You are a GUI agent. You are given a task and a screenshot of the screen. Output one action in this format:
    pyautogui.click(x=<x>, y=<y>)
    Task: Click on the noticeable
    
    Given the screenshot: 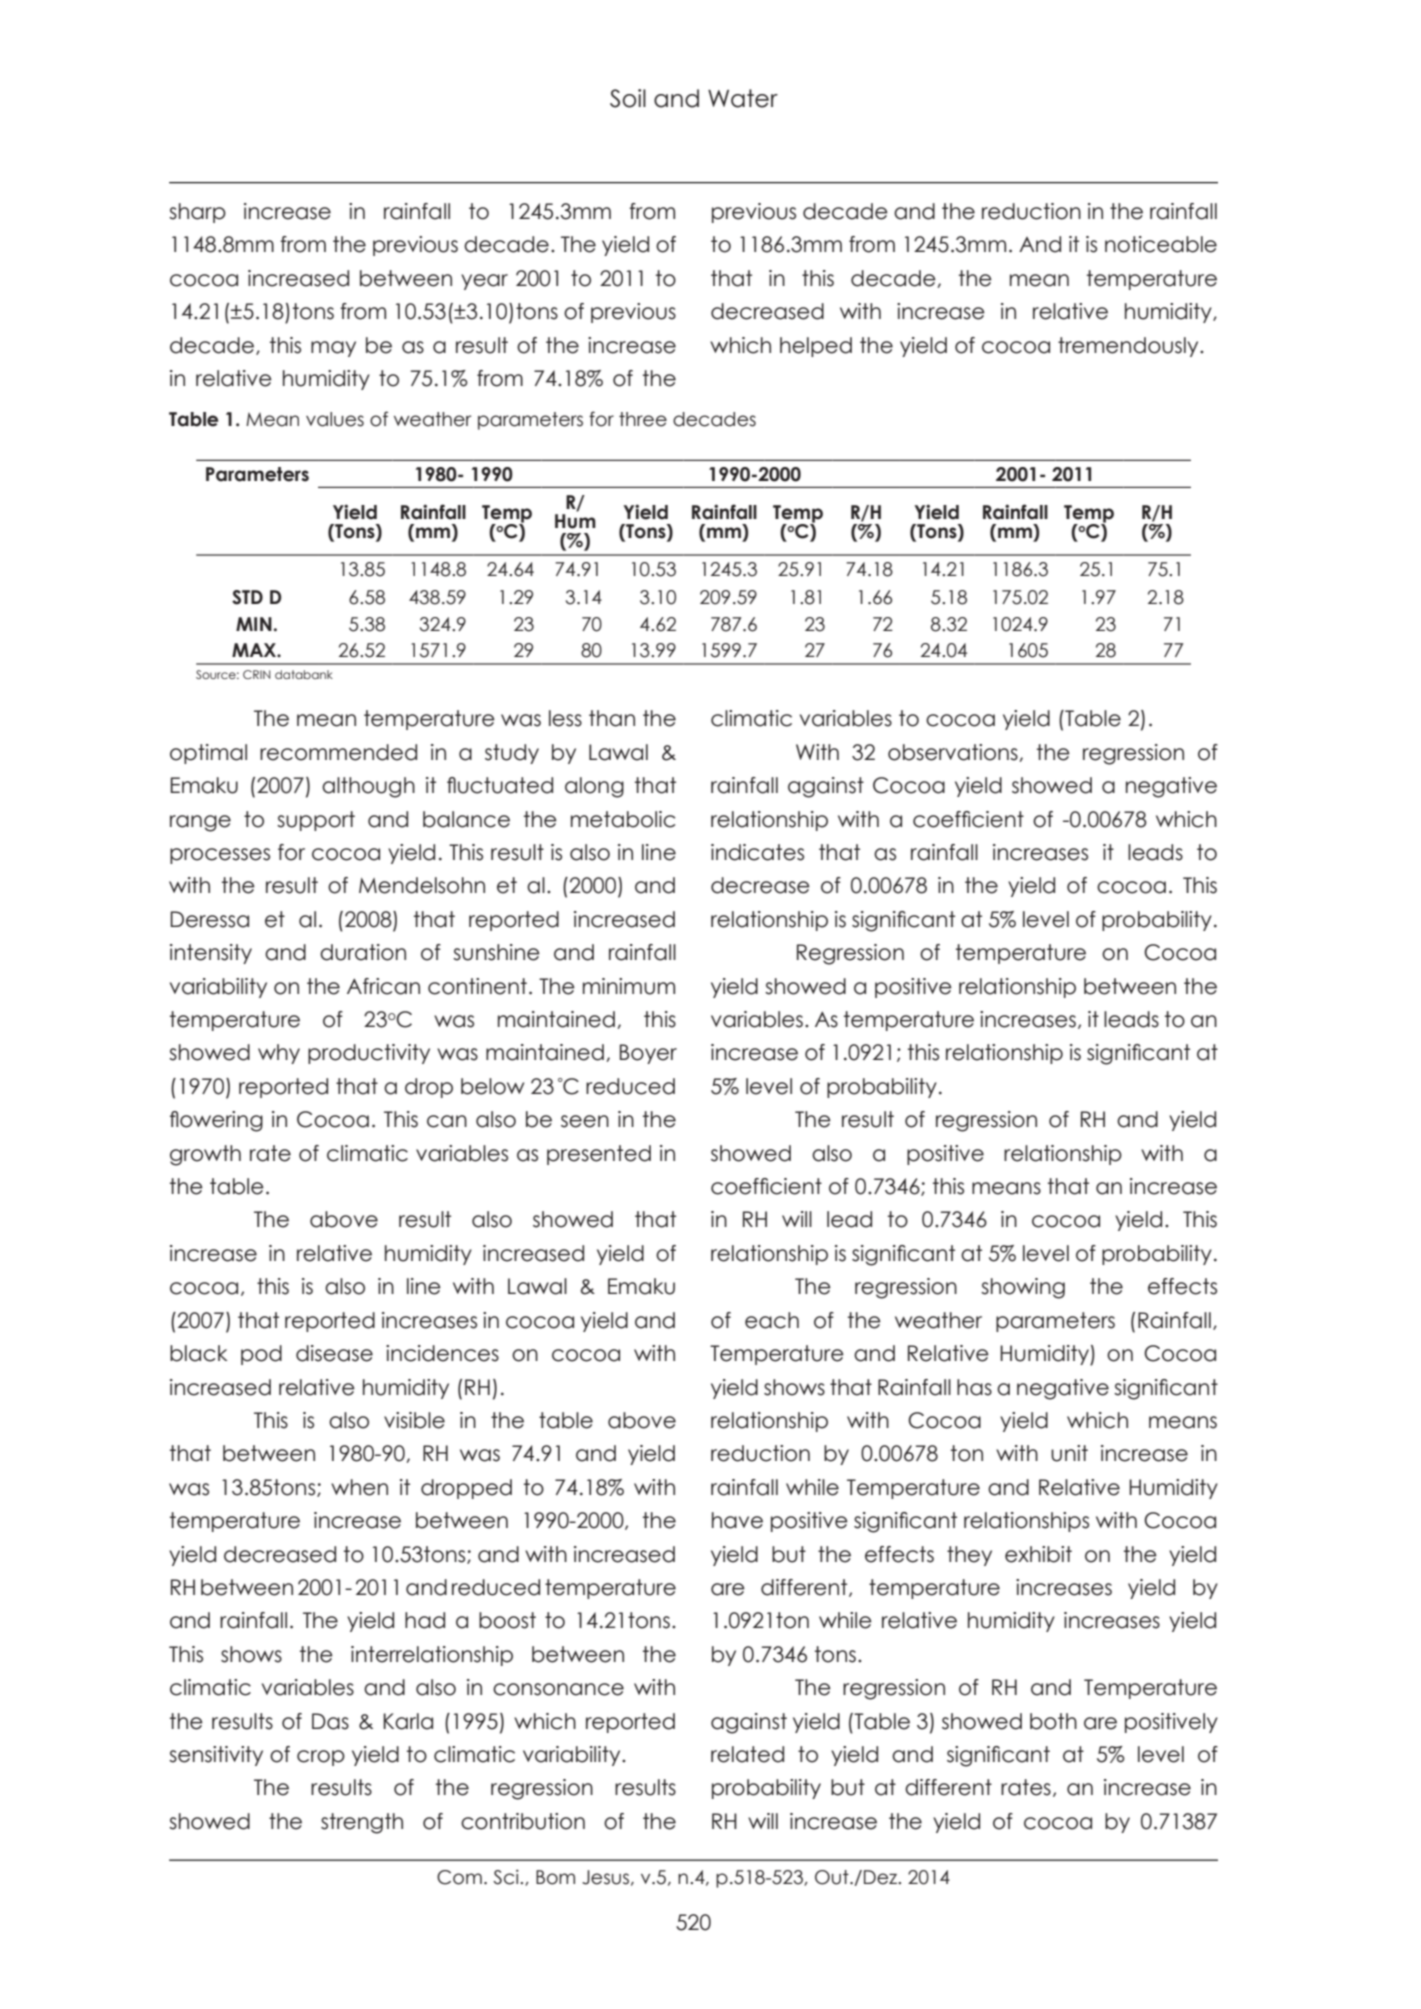 What is the action you would take?
    pyautogui.click(x=1161, y=244)
